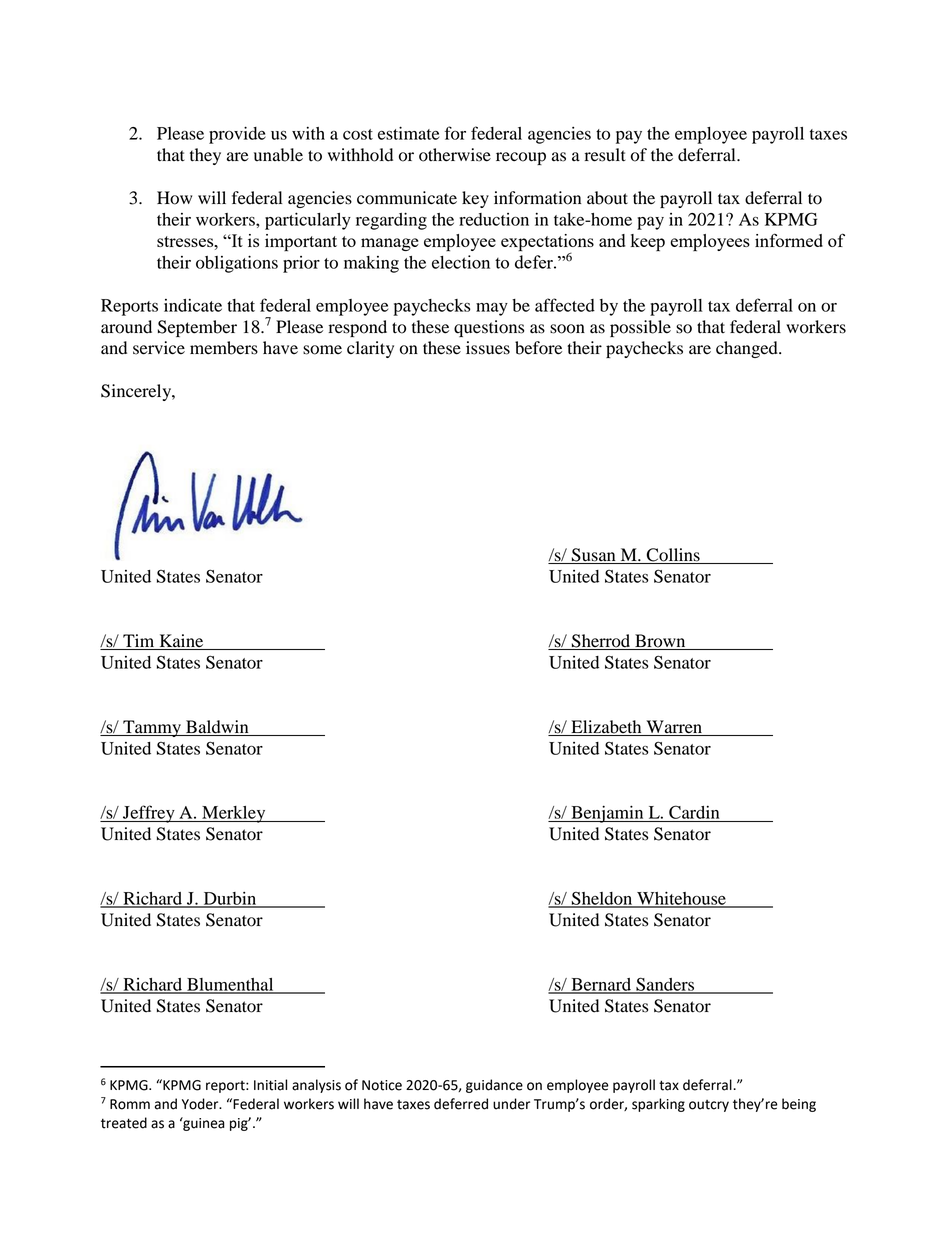 Image resolution: width=952 pixels, height=1233 pixels. I want to click on result, so click(605, 155).
